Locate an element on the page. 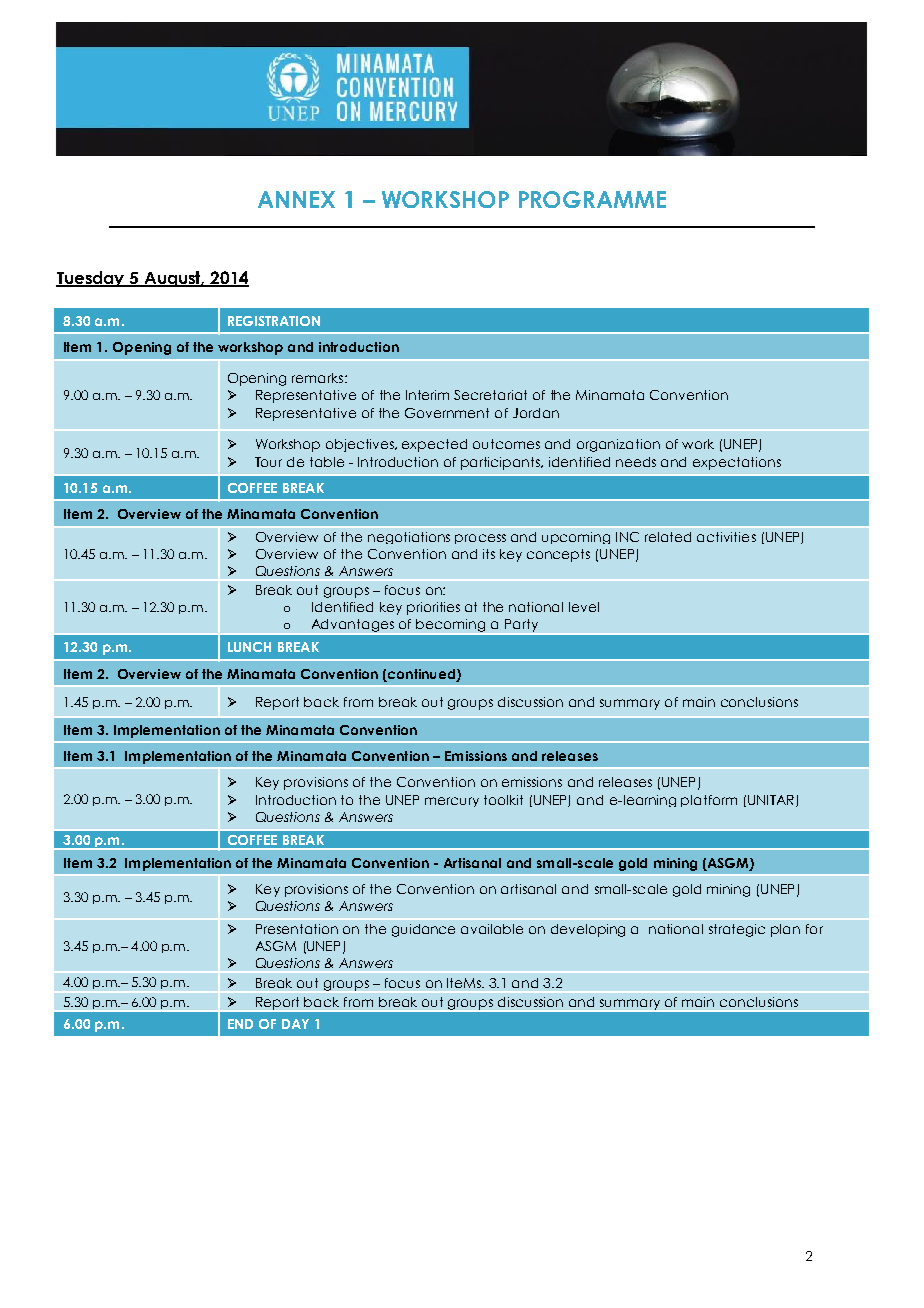  ANNEX is located at coordinates (296, 199).
